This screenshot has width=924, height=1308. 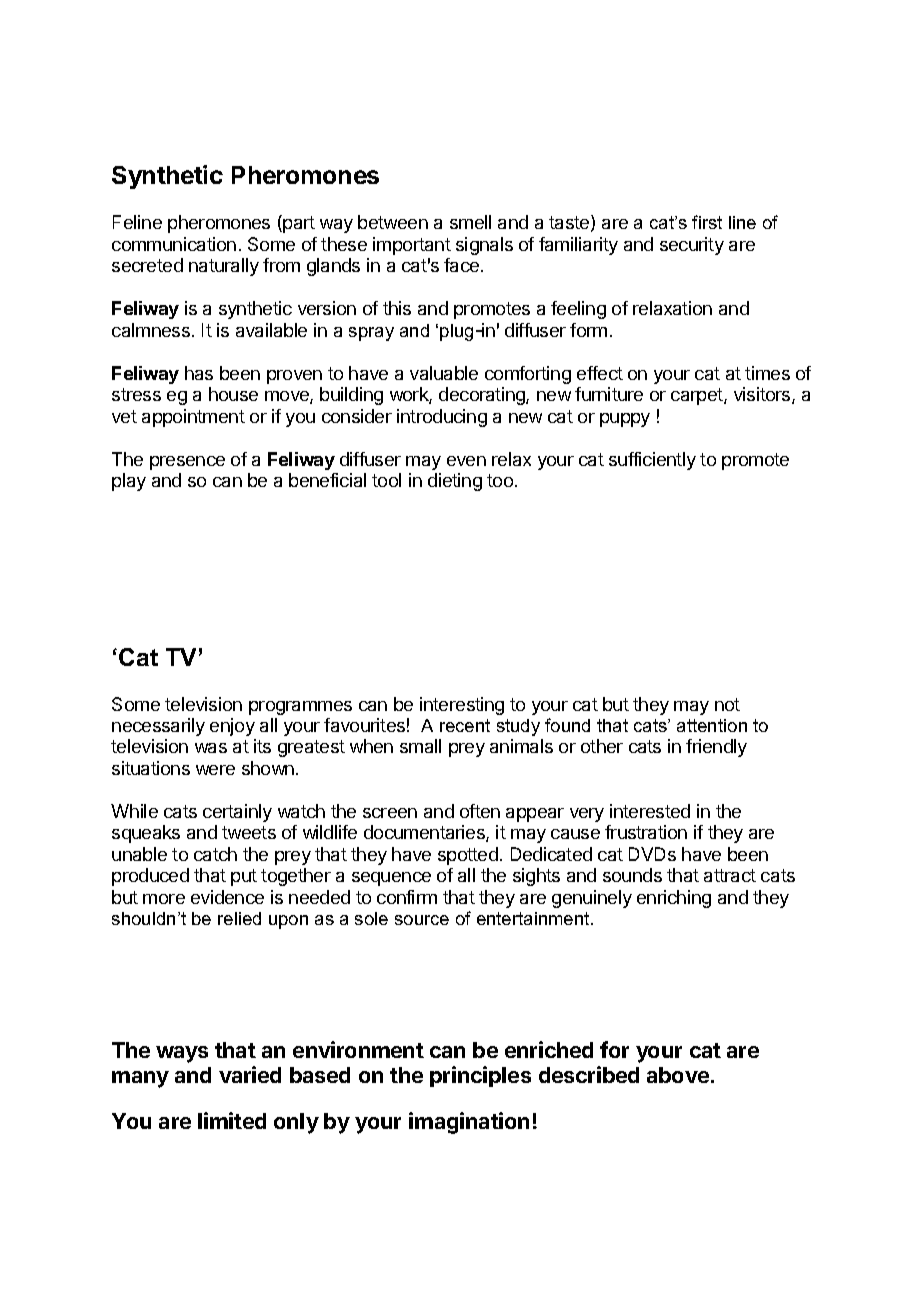 What do you see at coordinates (674, 899) in the screenshot?
I see `enriching` at bounding box center [674, 899].
